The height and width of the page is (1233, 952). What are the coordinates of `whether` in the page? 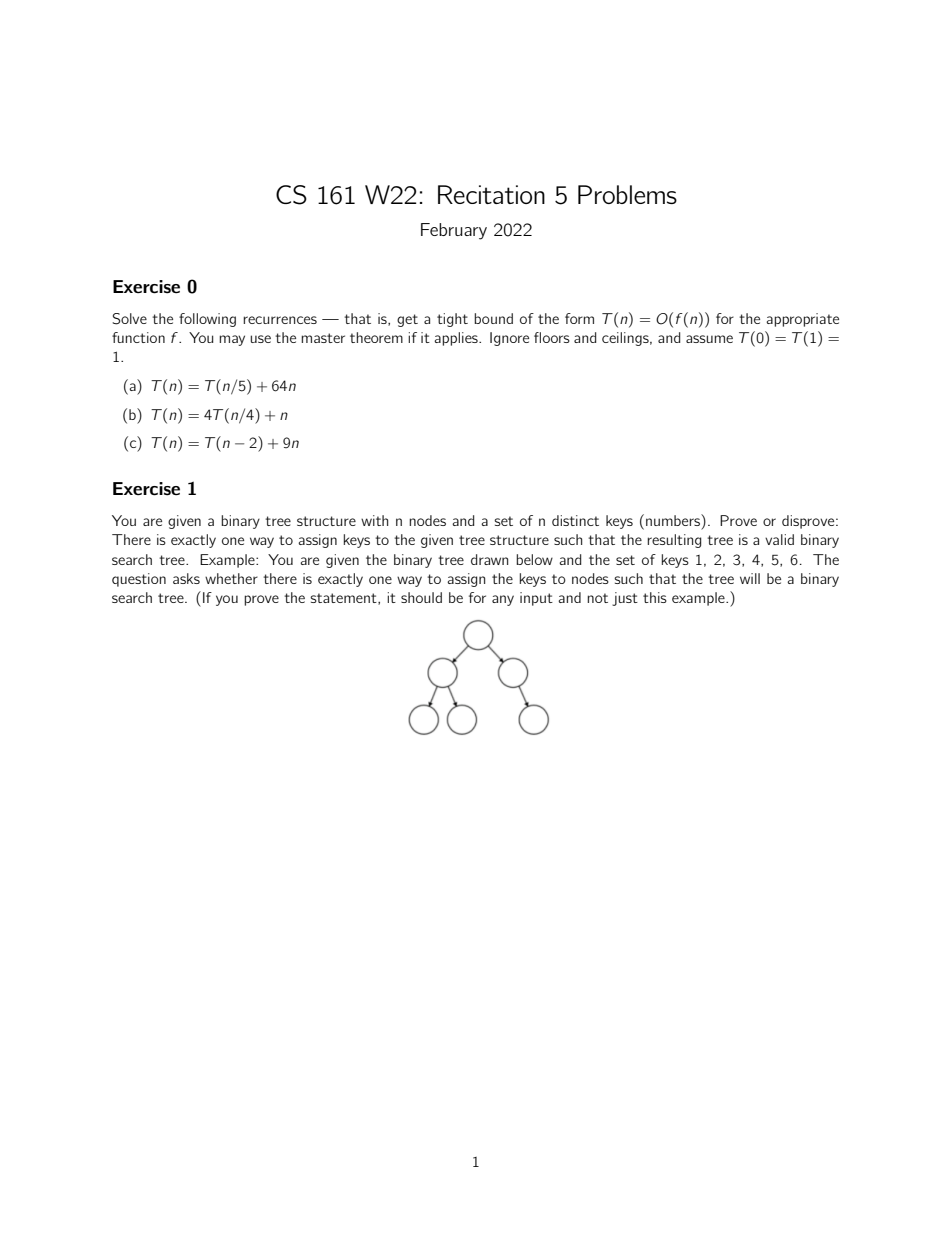 It's located at (231, 578).
